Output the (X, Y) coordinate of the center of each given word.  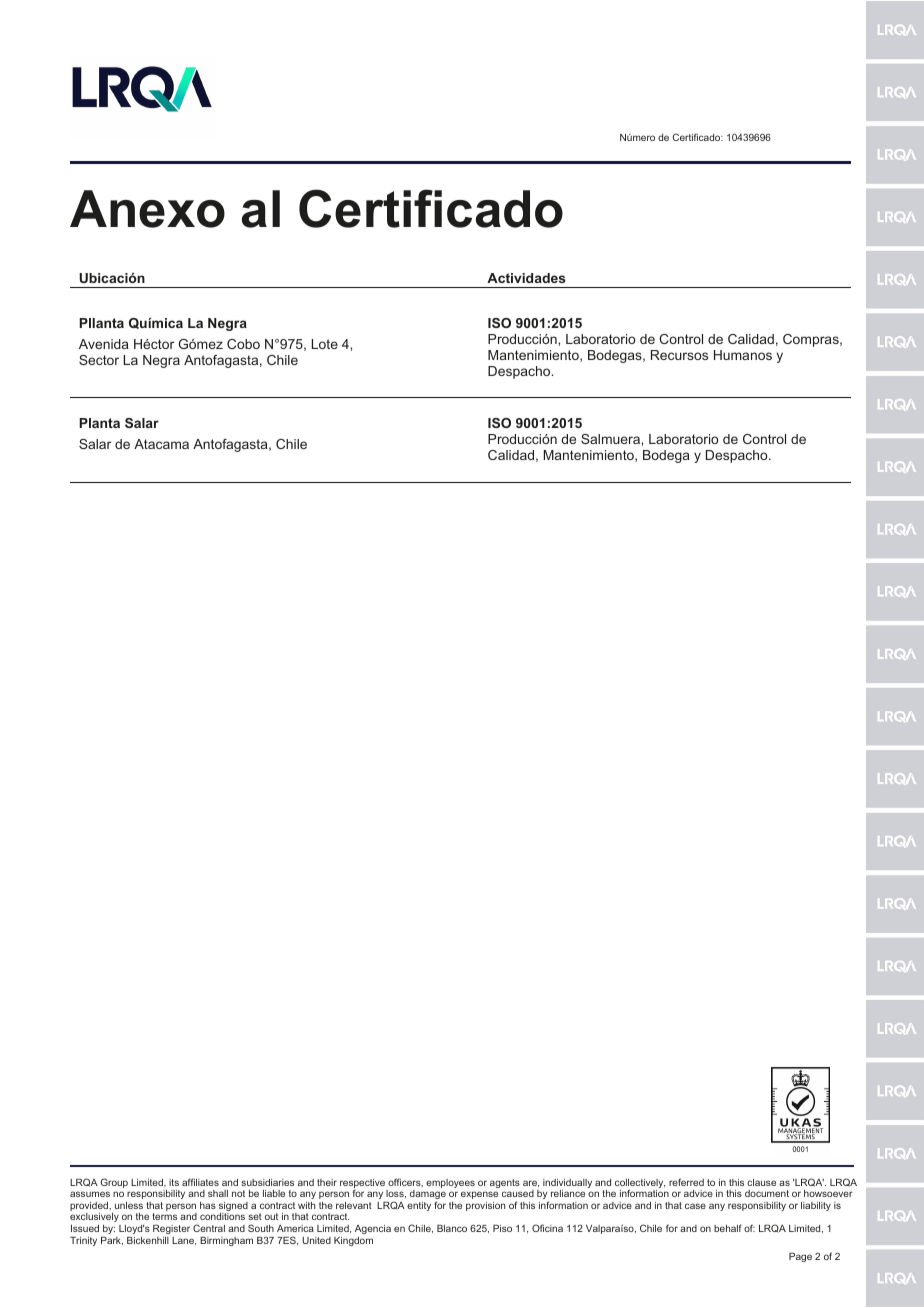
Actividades (526, 278)
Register (171, 1229)
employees (450, 1183)
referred (686, 1182)
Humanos (743, 355)
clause (761, 1182)
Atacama (161, 444)
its (174, 1182)
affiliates (200, 1182)
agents (505, 1183)
